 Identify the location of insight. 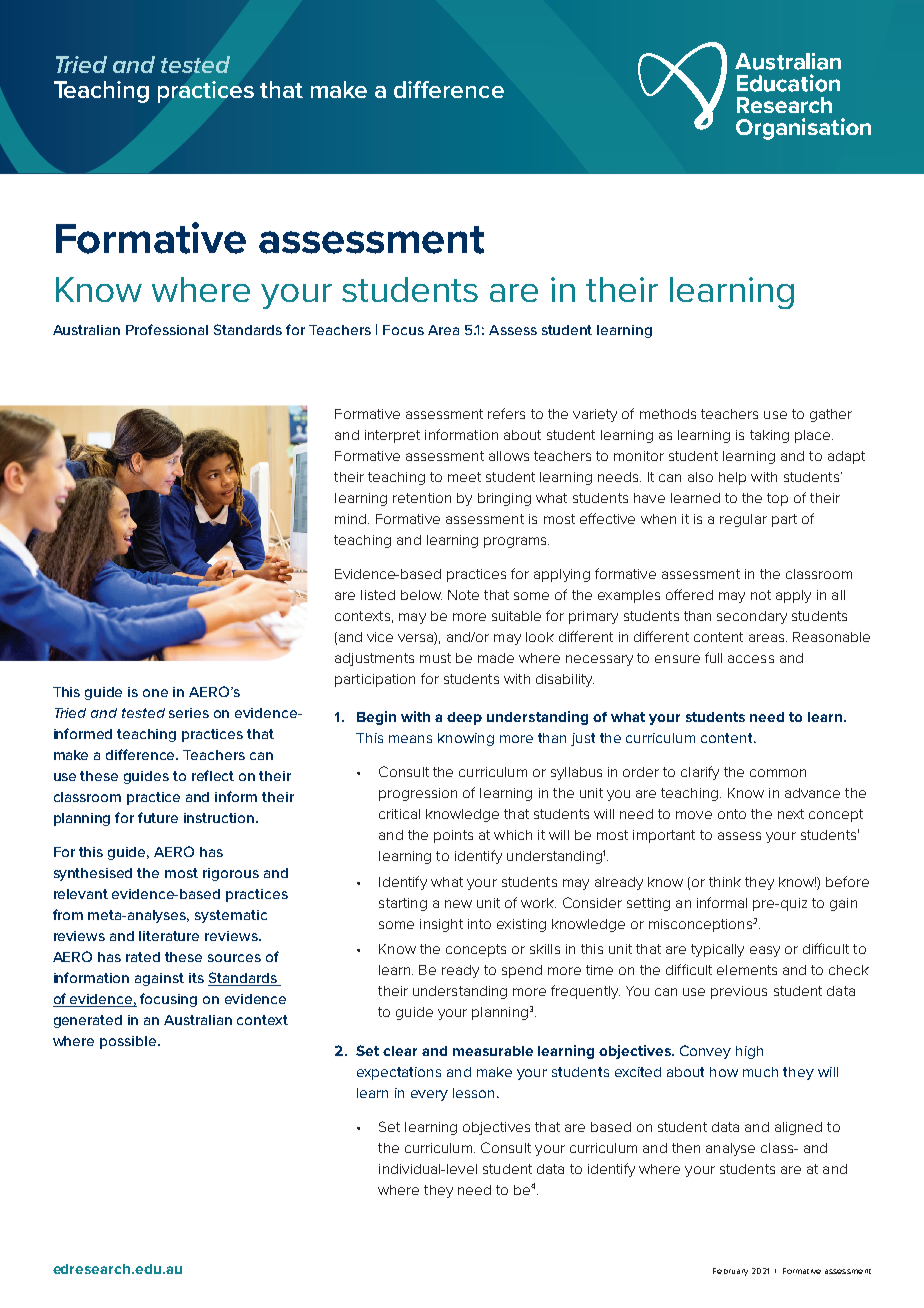
(441, 925).
